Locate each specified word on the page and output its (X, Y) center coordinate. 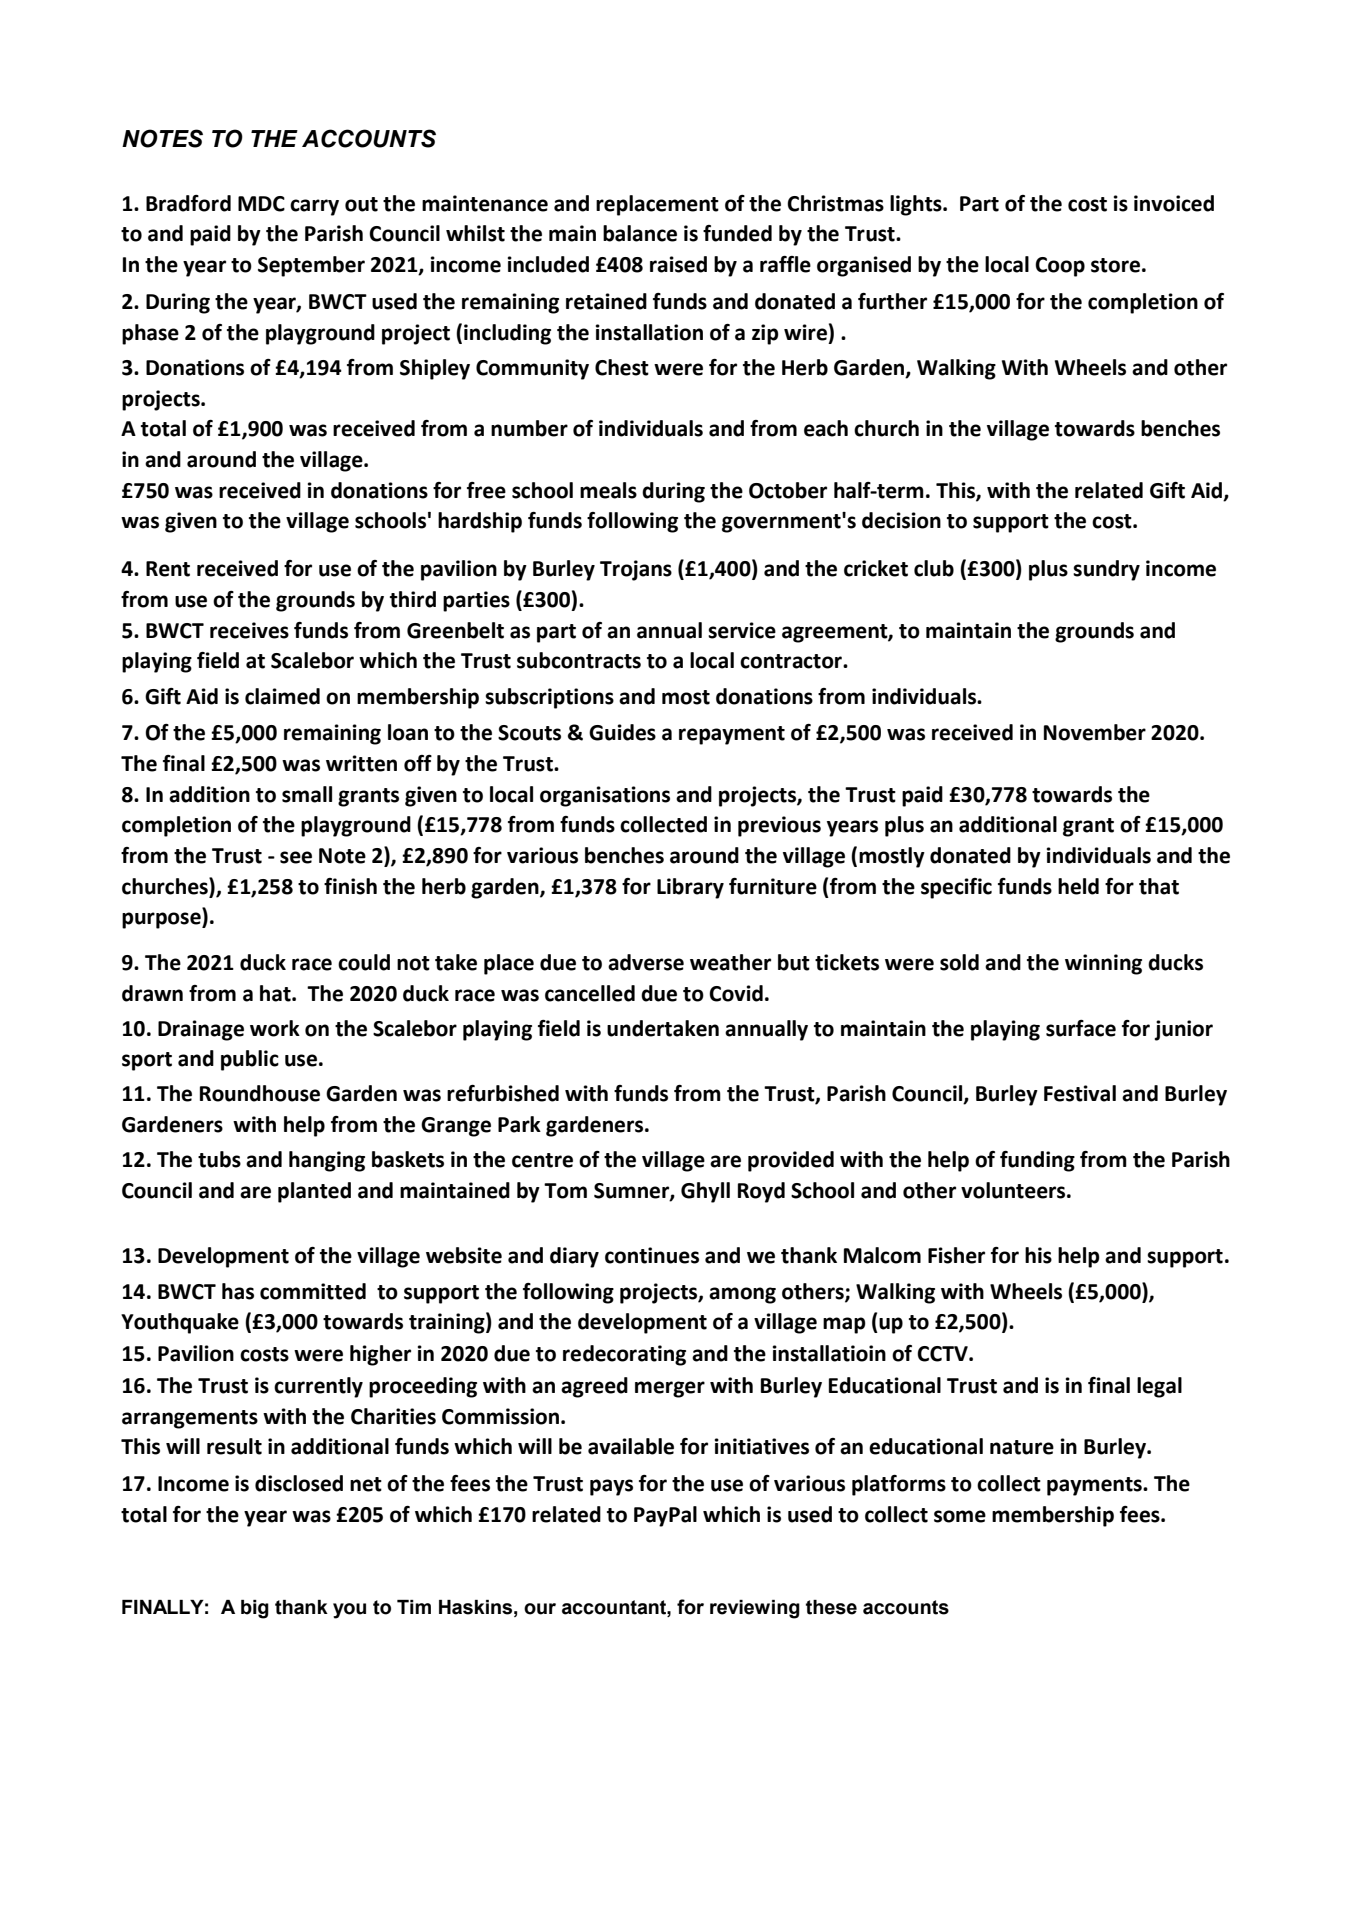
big (255, 1609)
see (296, 857)
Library (690, 888)
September (311, 266)
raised (678, 264)
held (1078, 886)
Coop (1060, 267)
